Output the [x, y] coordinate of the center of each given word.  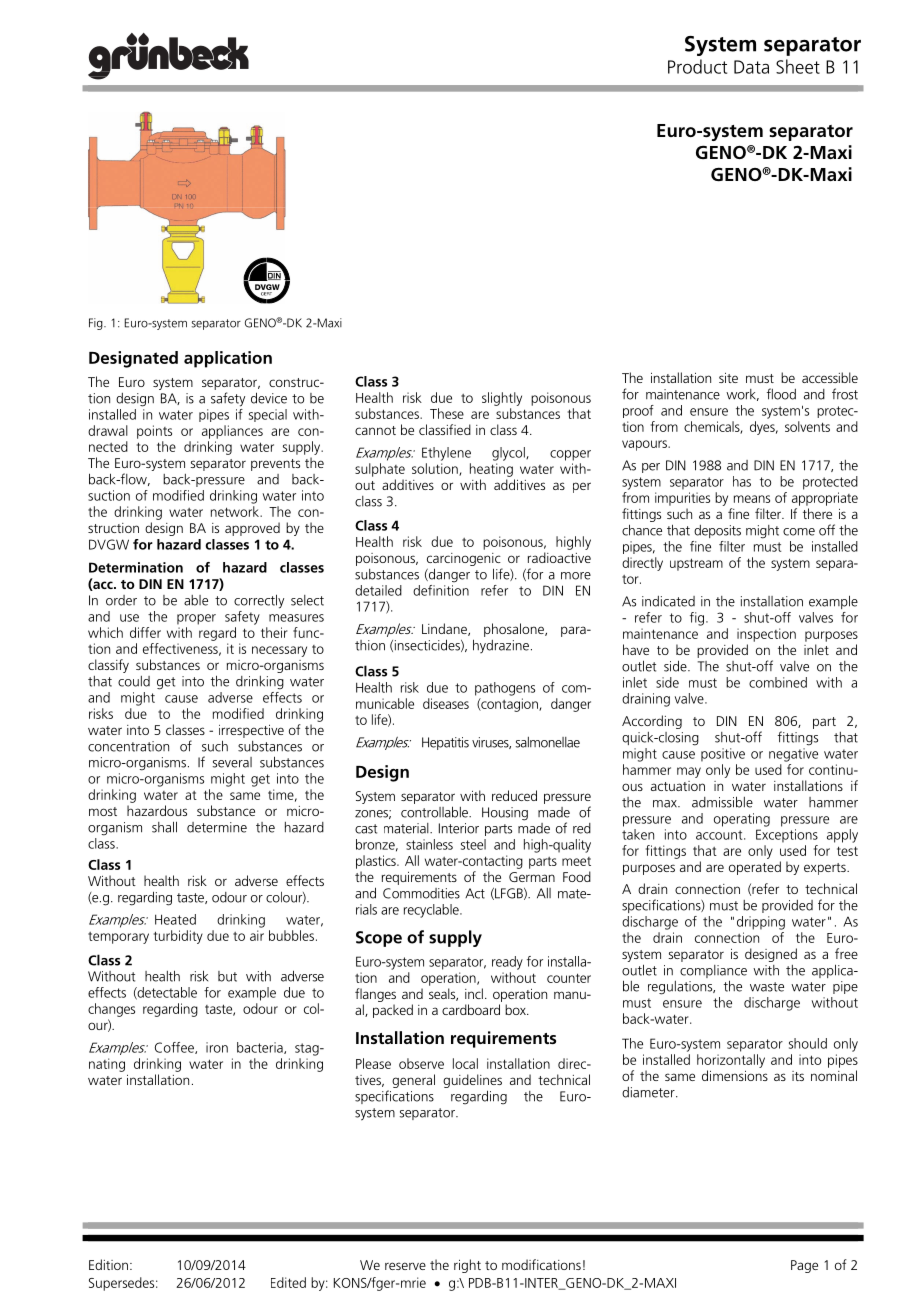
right [467, 1266]
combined [778, 682]
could [134, 681]
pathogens [505, 689]
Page [804, 1266]
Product [697, 66]
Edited [288, 1282]
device [269, 398]
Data [751, 67]
